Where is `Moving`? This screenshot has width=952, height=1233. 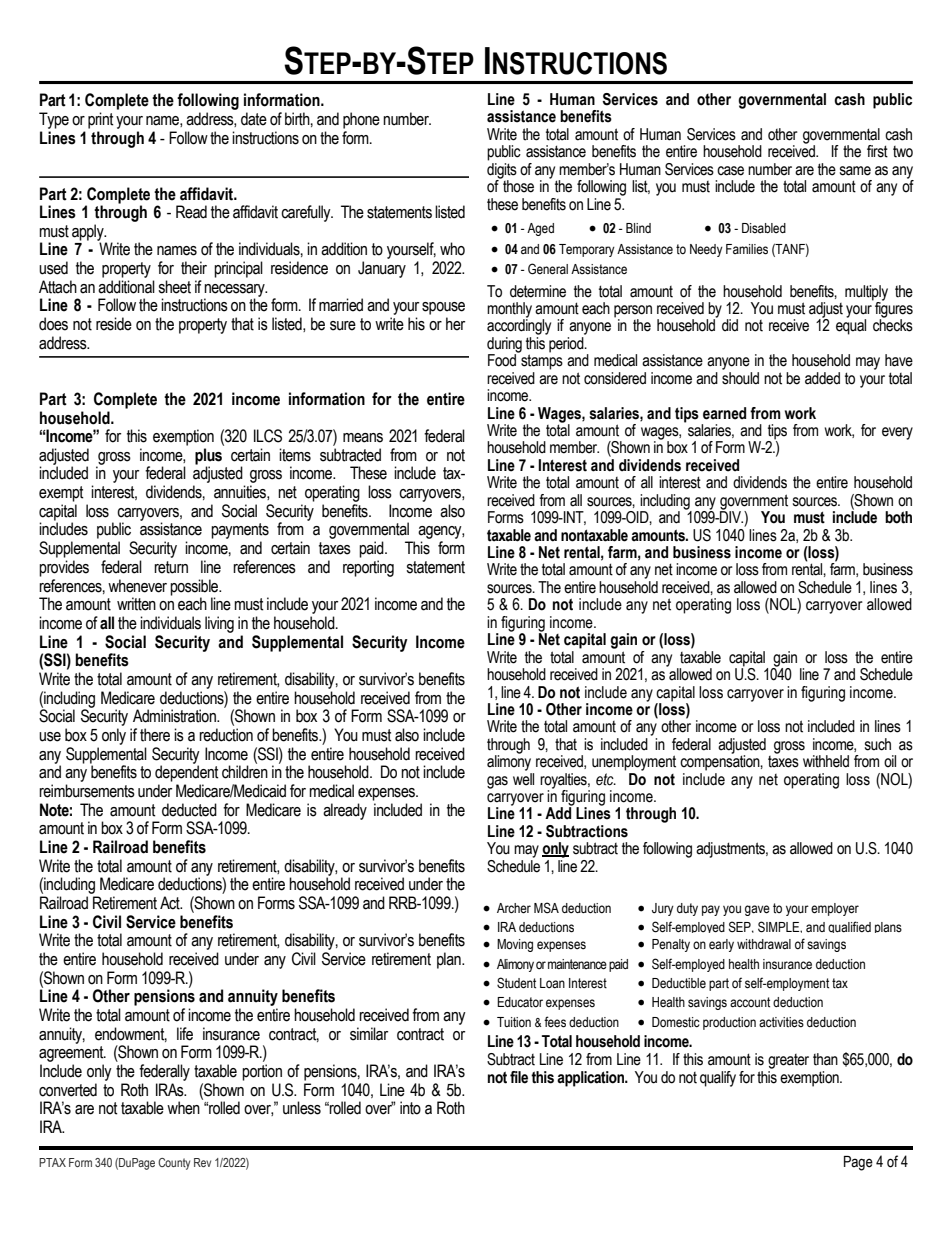
Moving is located at coordinates (515, 945).
